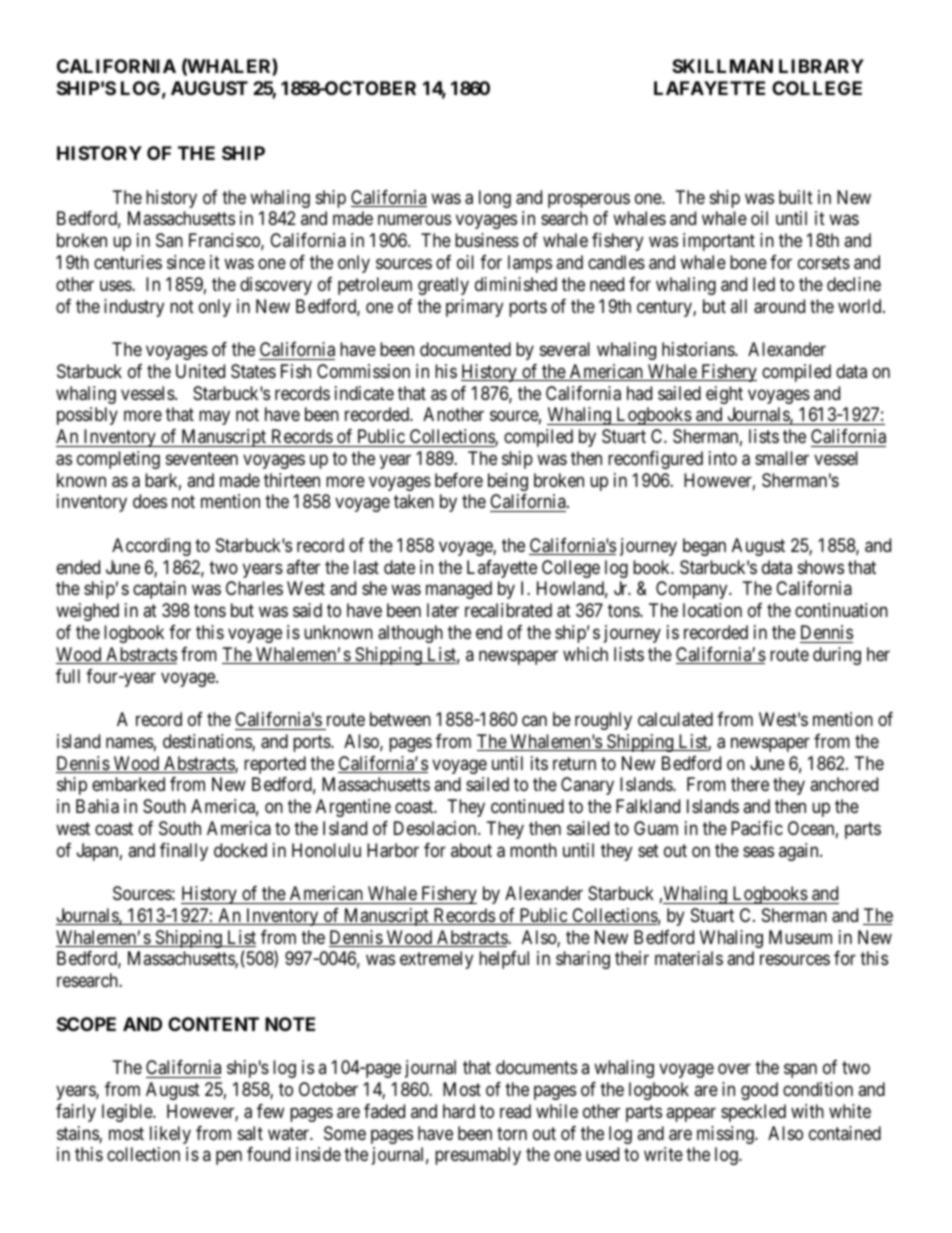  Describe the element at coordinates (821, 66) in the page. I see `LIBRARY` at that location.
